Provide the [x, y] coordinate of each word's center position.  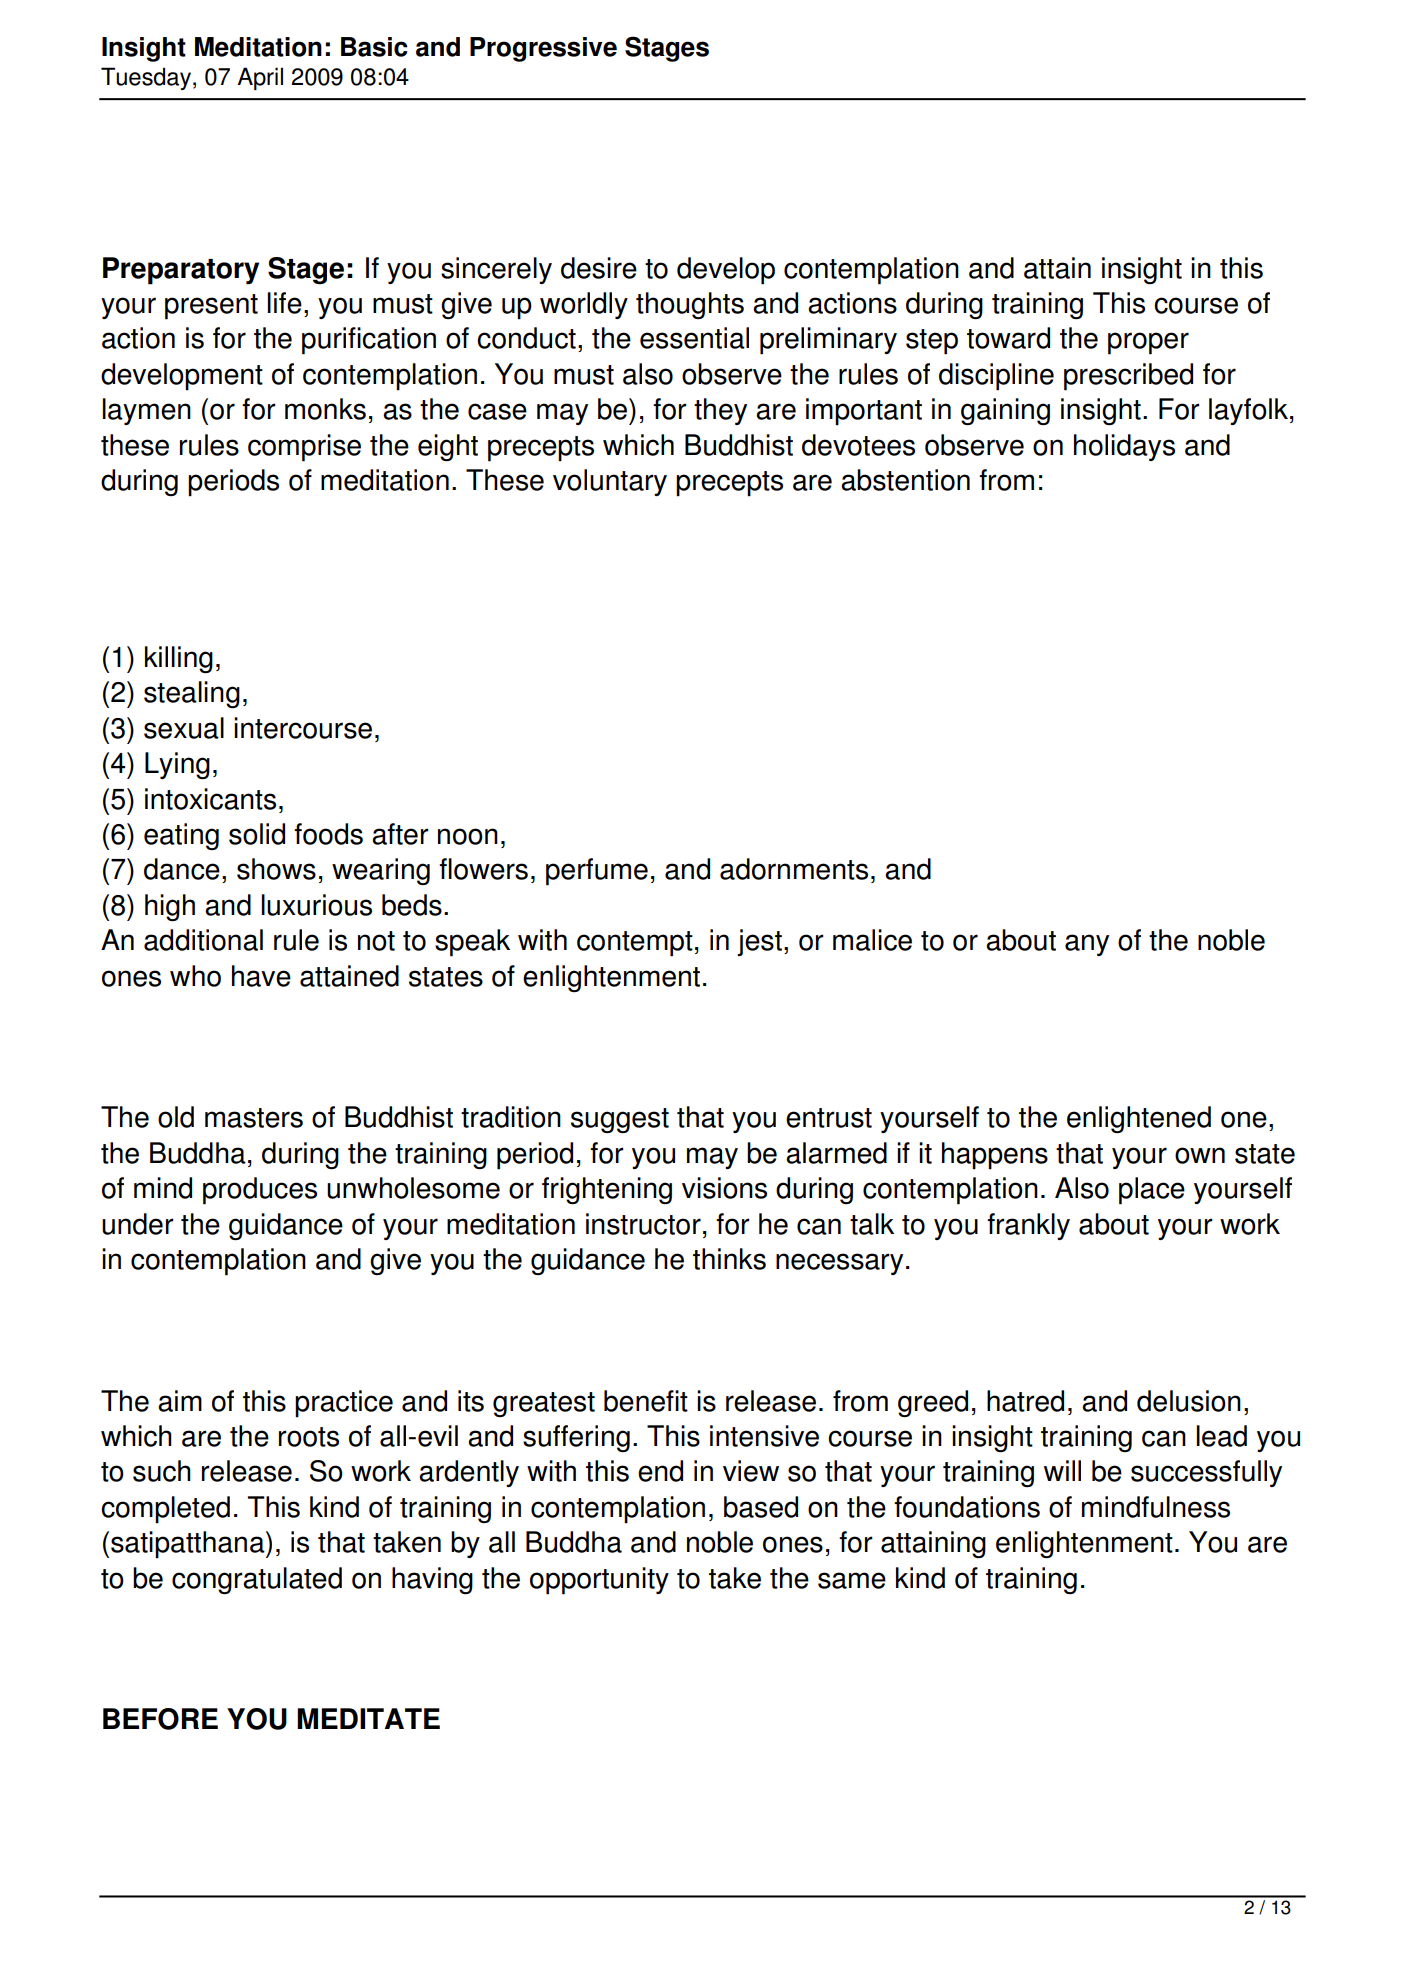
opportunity [599, 1581]
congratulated [257, 1580]
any [1087, 945]
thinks [729, 1259]
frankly [1028, 1226]
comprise [304, 448]
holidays [1124, 447]
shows [276, 869]
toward [1008, 338]
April [260, 78]
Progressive [543, 49]
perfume [597, 872]
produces [260, 1191]
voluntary [610, 482]
